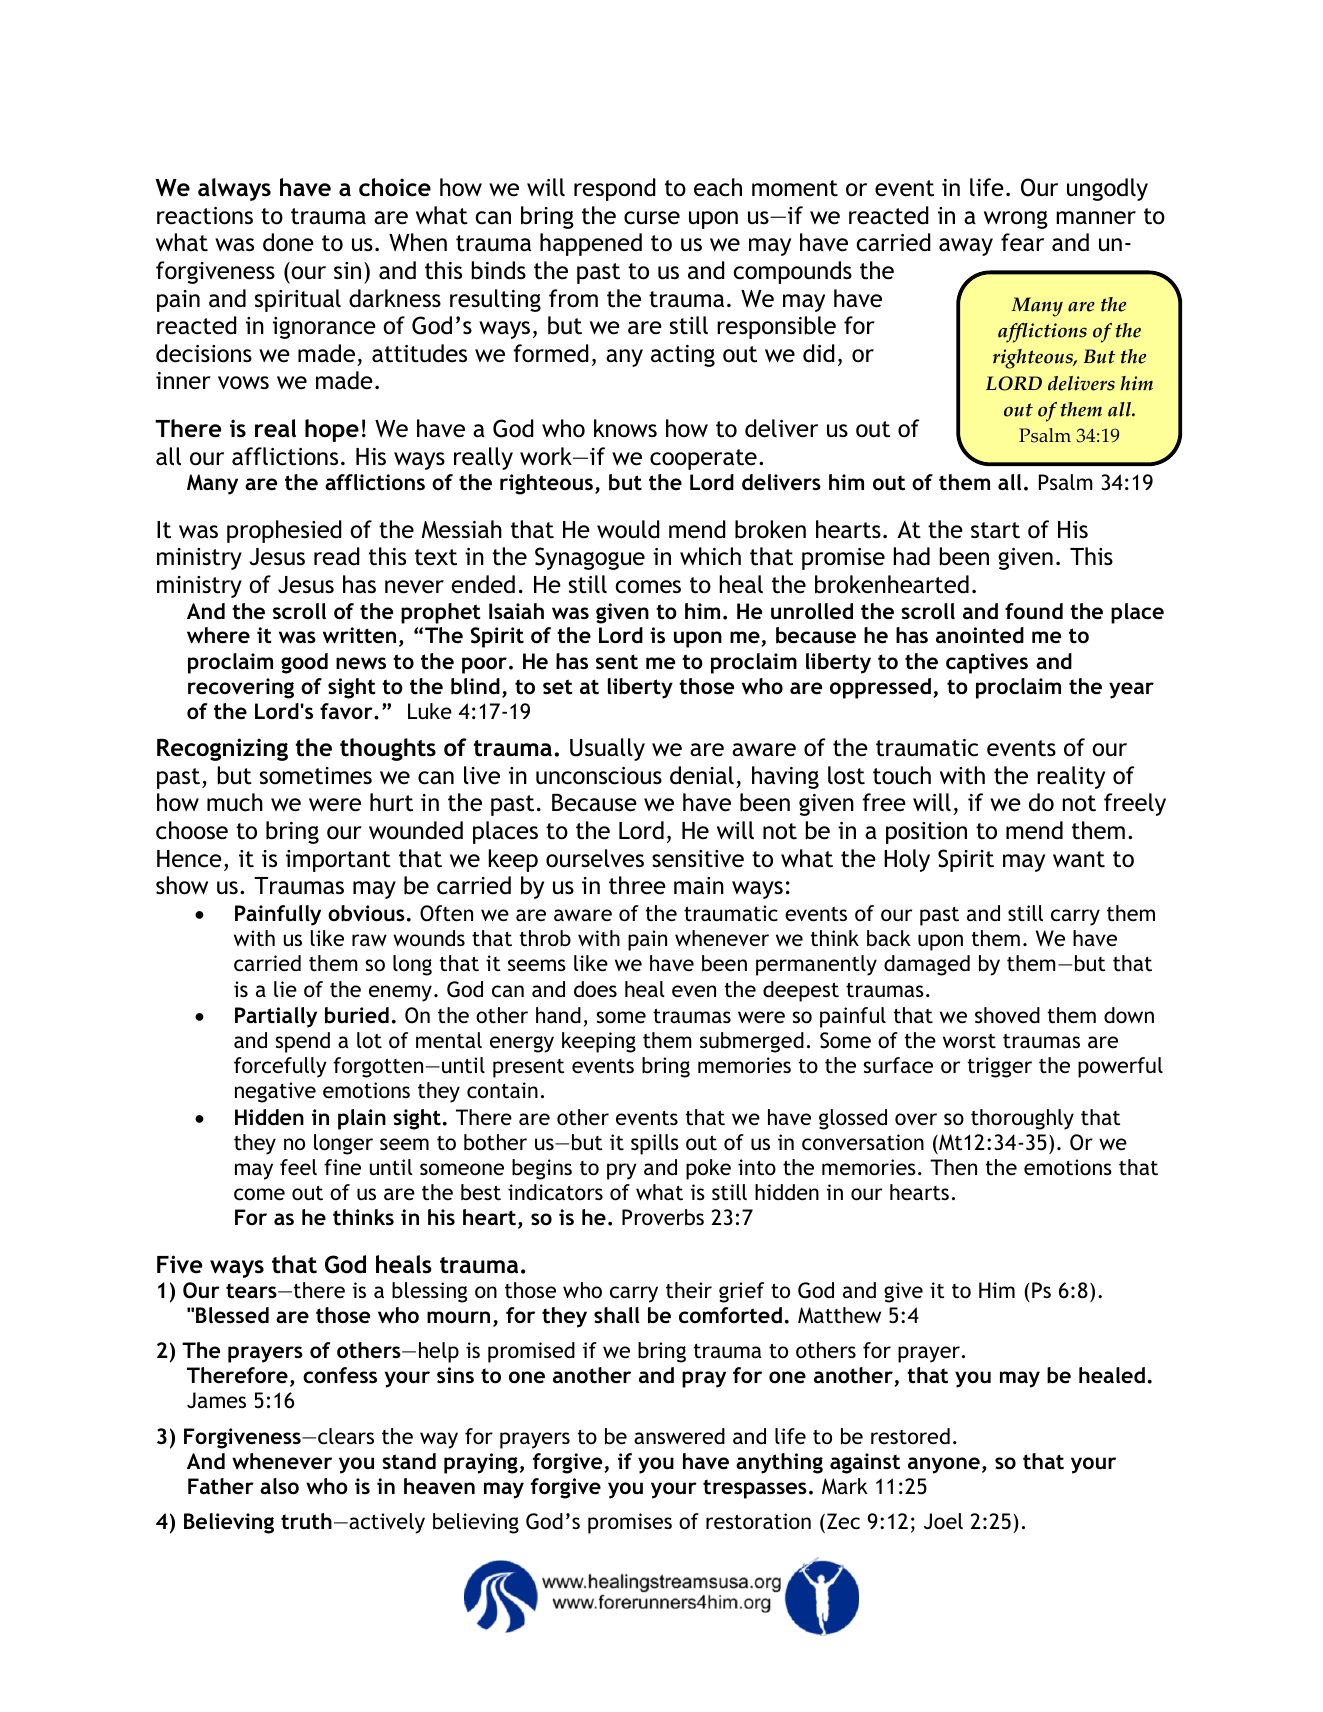  I want to click on important, so click(338, 861).
